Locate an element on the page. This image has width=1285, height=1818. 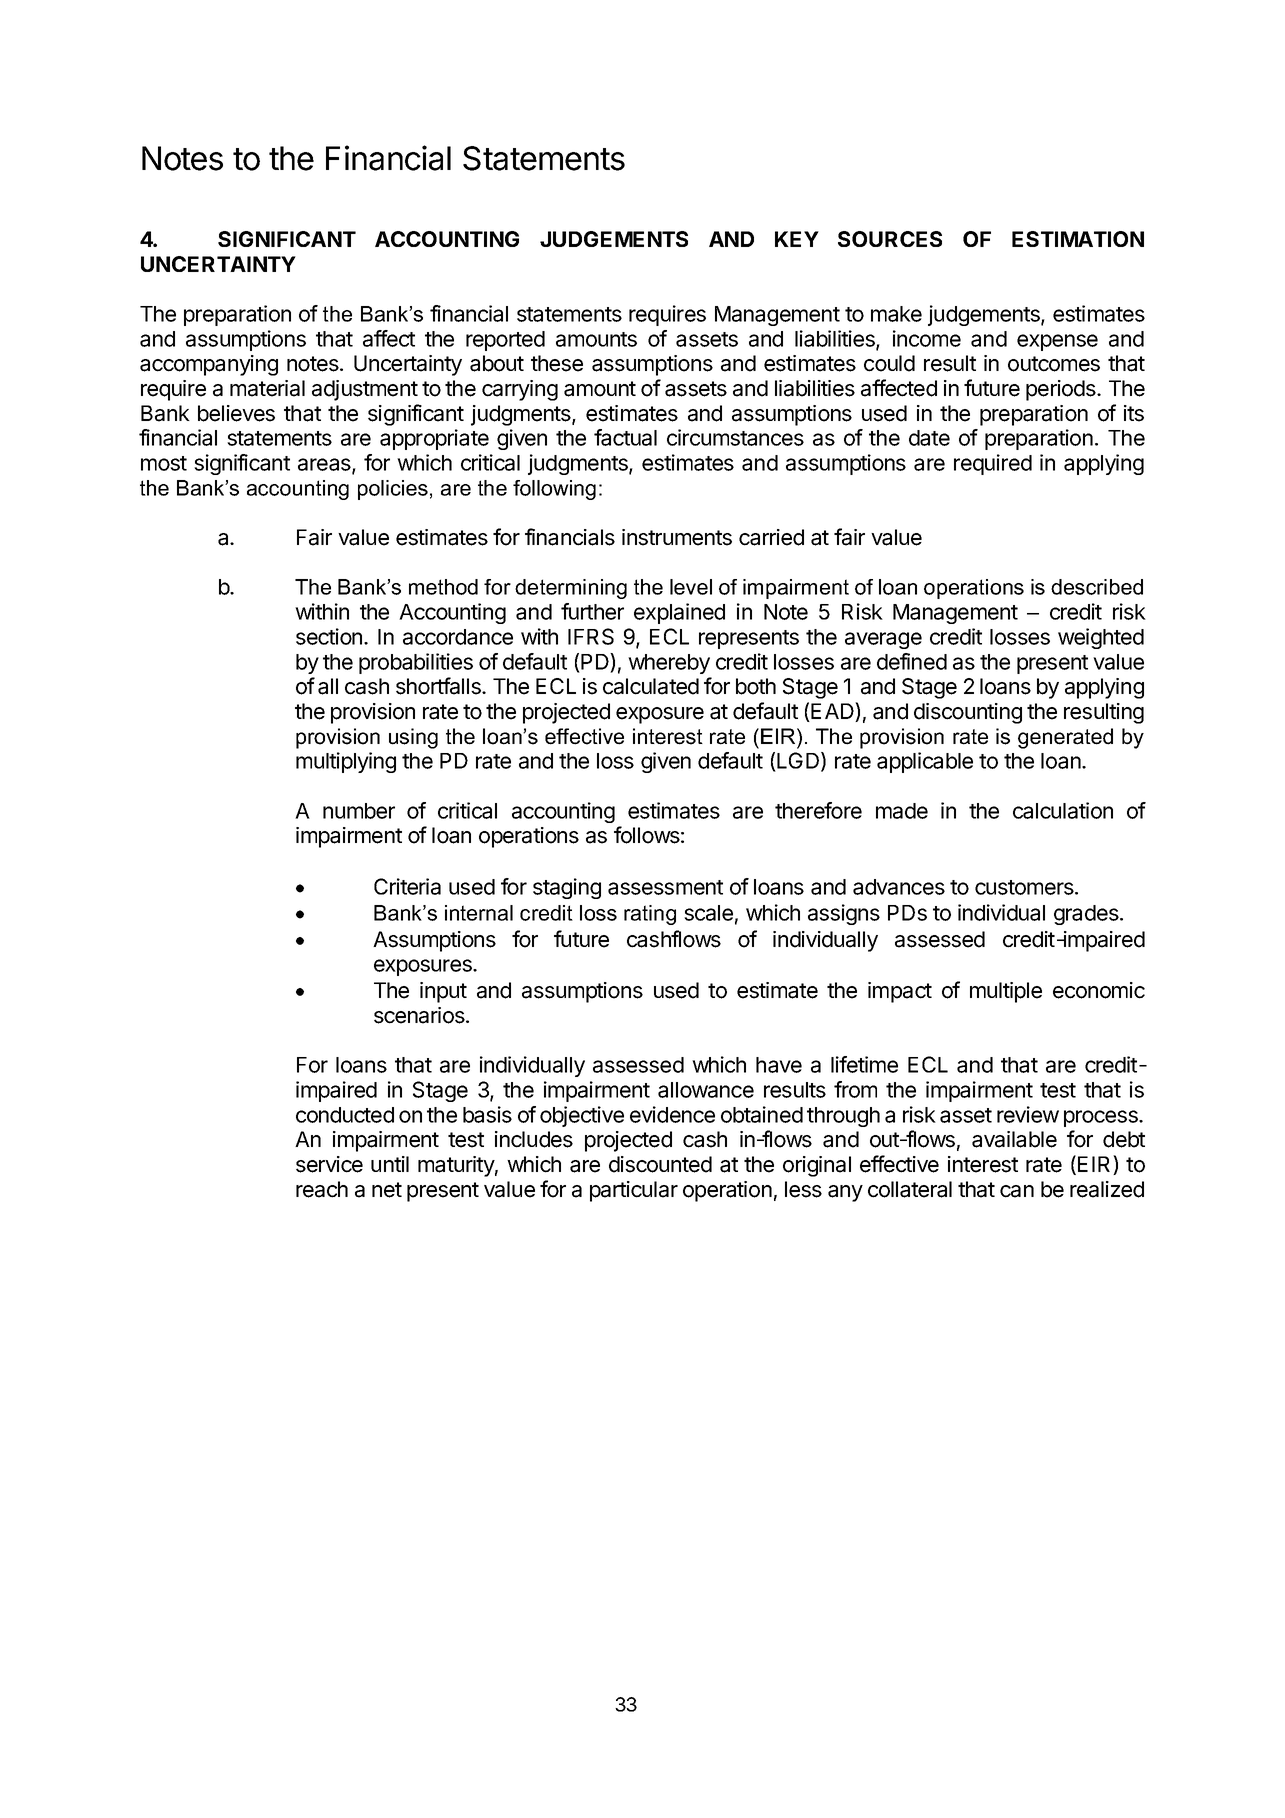
KEY is located at coordinates (797, 239).
